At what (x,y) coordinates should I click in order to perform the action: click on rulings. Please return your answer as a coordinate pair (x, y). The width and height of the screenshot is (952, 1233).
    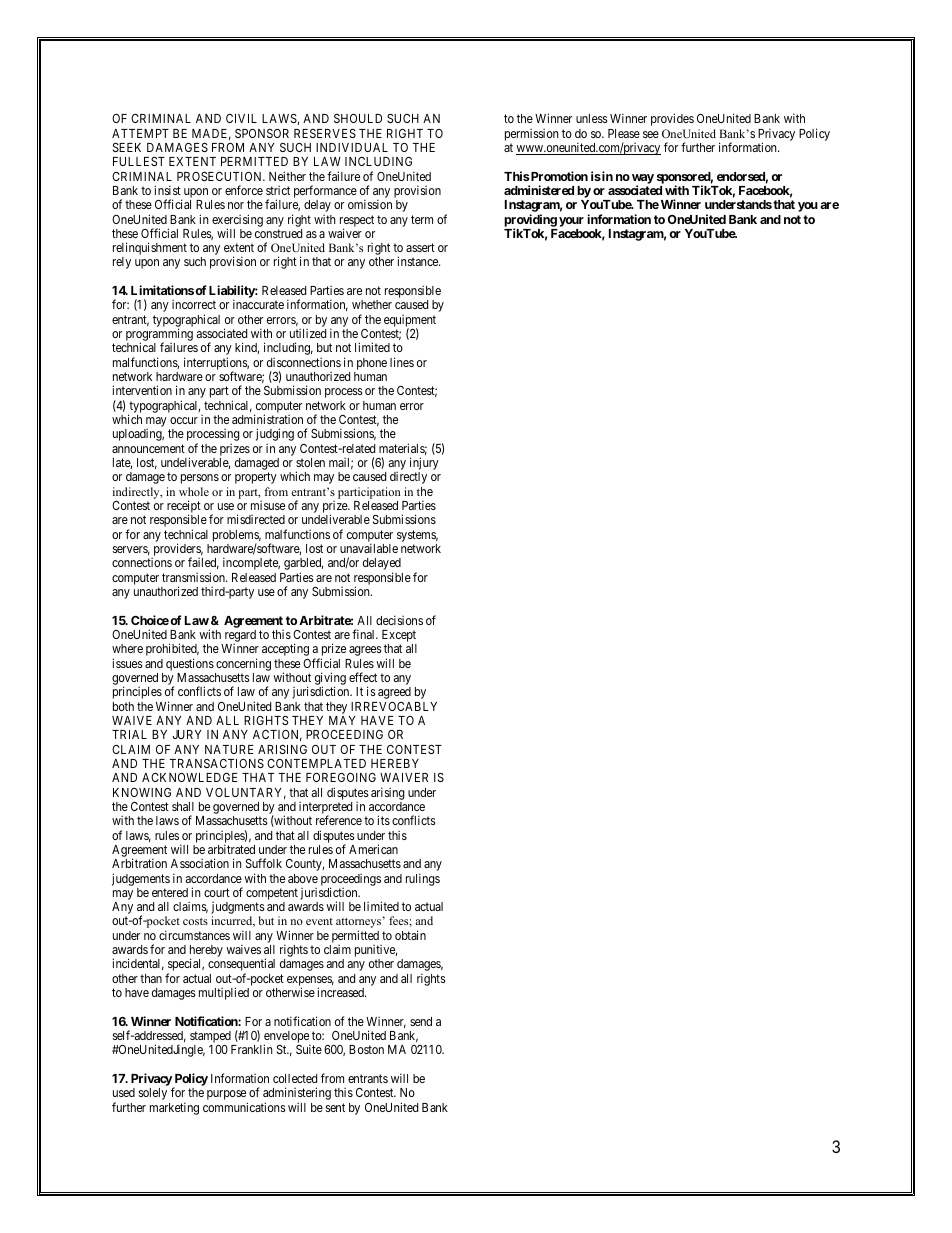
    Looking at the image, I should click on (423, 879).
